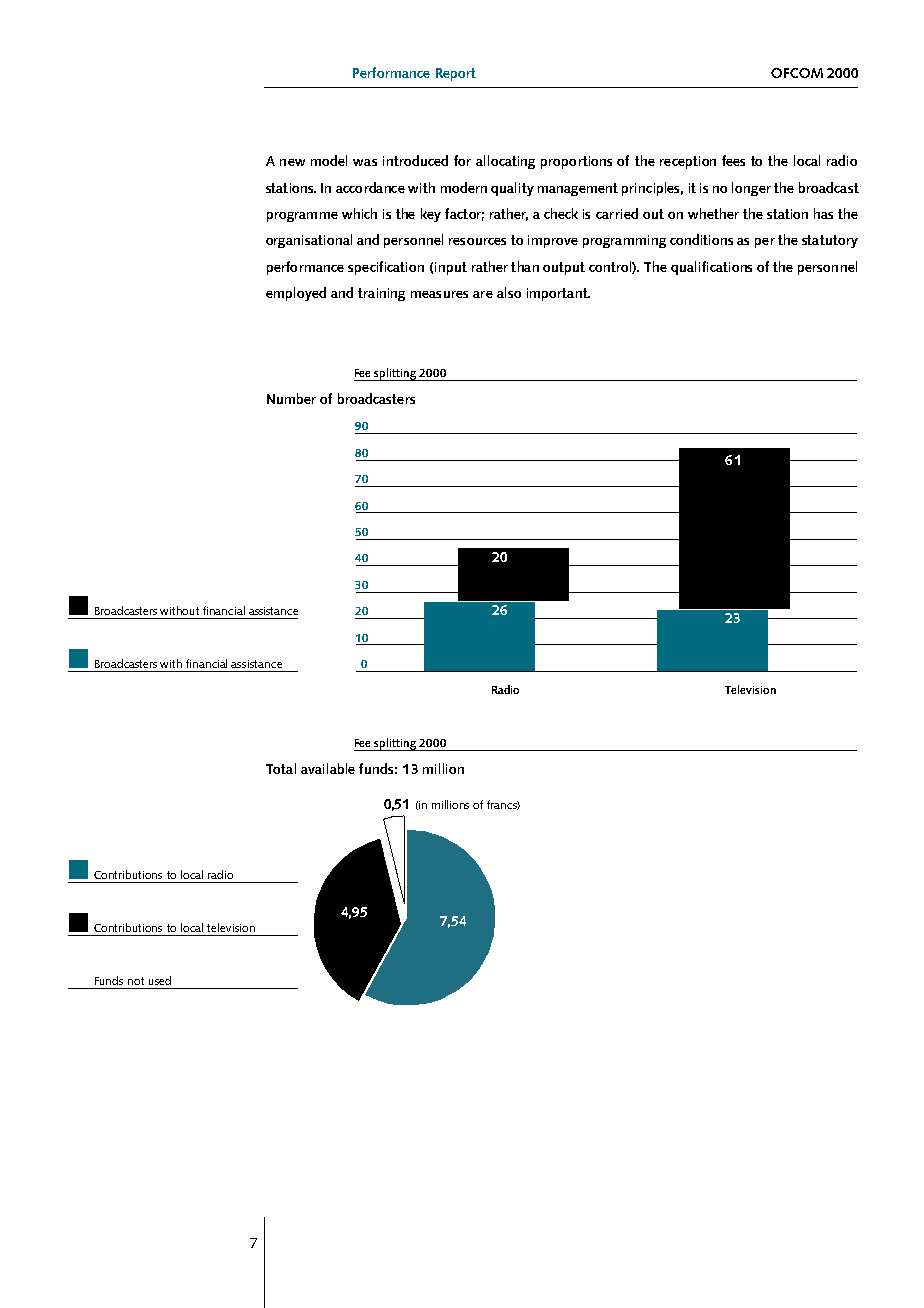 Image resolution: width=924 pixels, height=1308 pixels. Describe the element at coordinates (381, 294) in the page. I see `training` at that location.
